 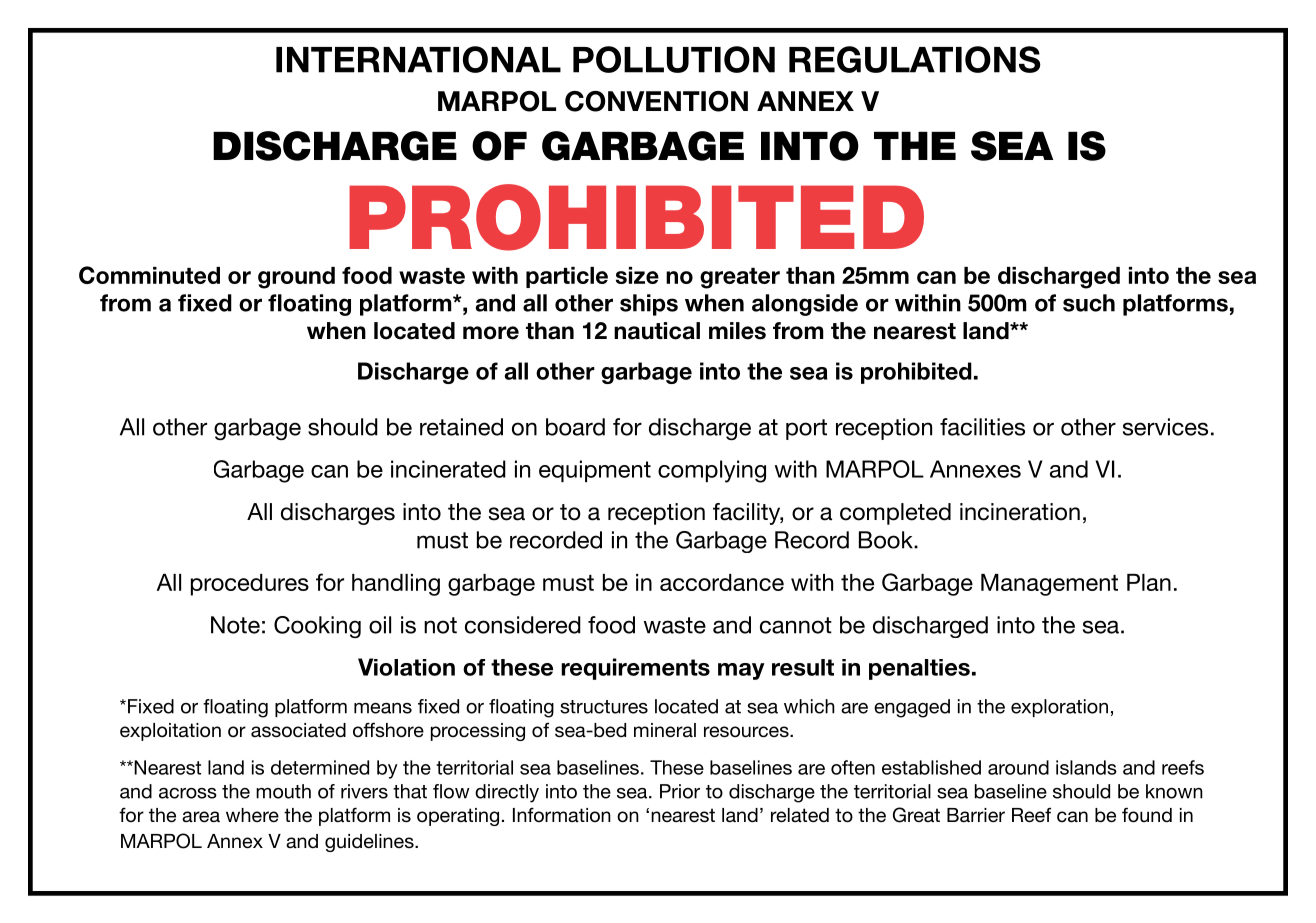 I want to click on facilities, so click(x=982, y=427).
